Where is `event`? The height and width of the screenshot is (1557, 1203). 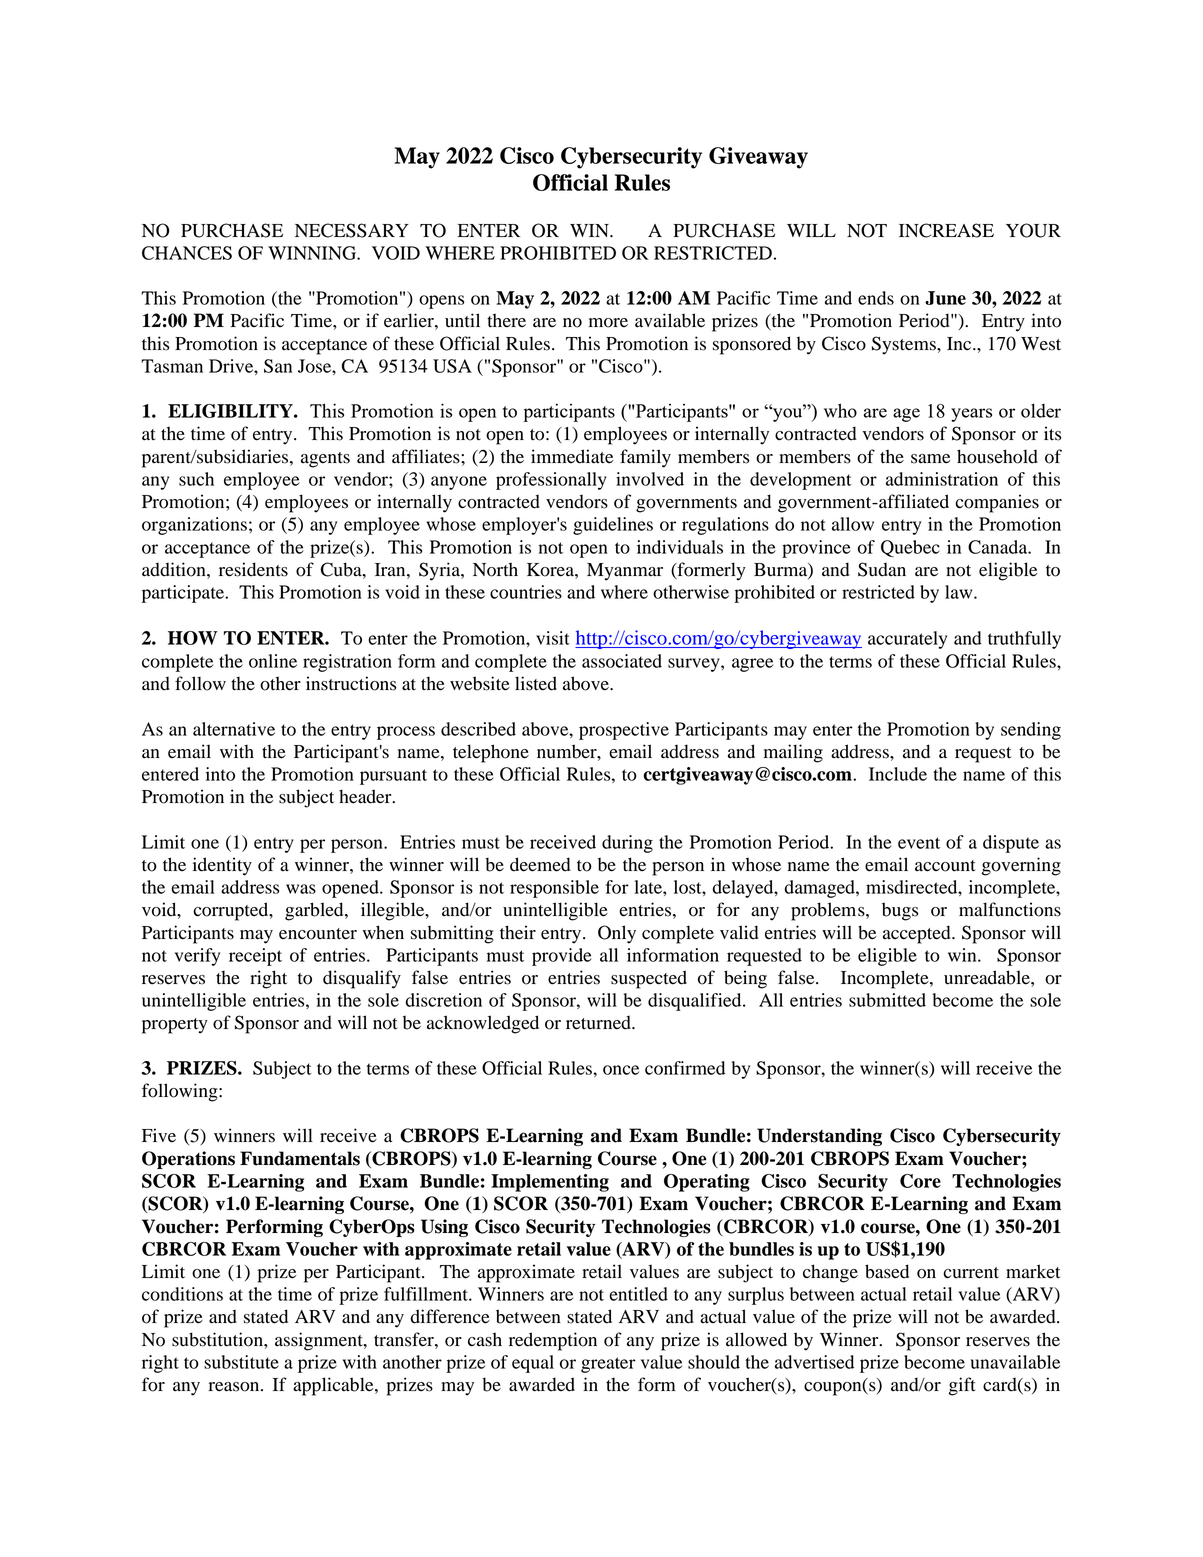 event is located at coordinates (919, 843).
